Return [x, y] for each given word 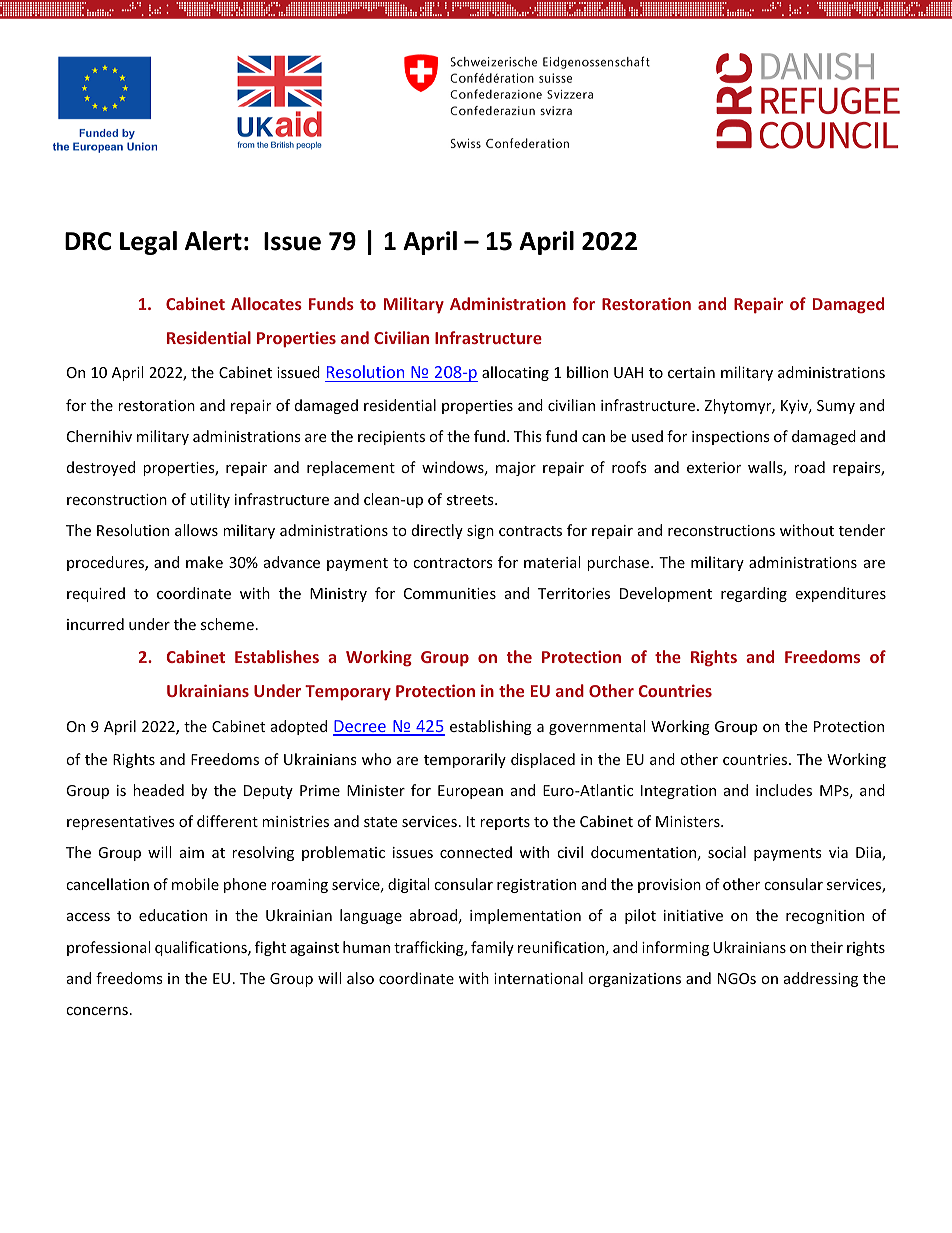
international [538, 978]
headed [158, 790]
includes [784, 790]
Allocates [266, 303]
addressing [821, 979]
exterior [714, 467]
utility [210, 500]
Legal [148, 243]
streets [471, 500]
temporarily [465, 760]
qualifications [202, 948]
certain [691, 372]
